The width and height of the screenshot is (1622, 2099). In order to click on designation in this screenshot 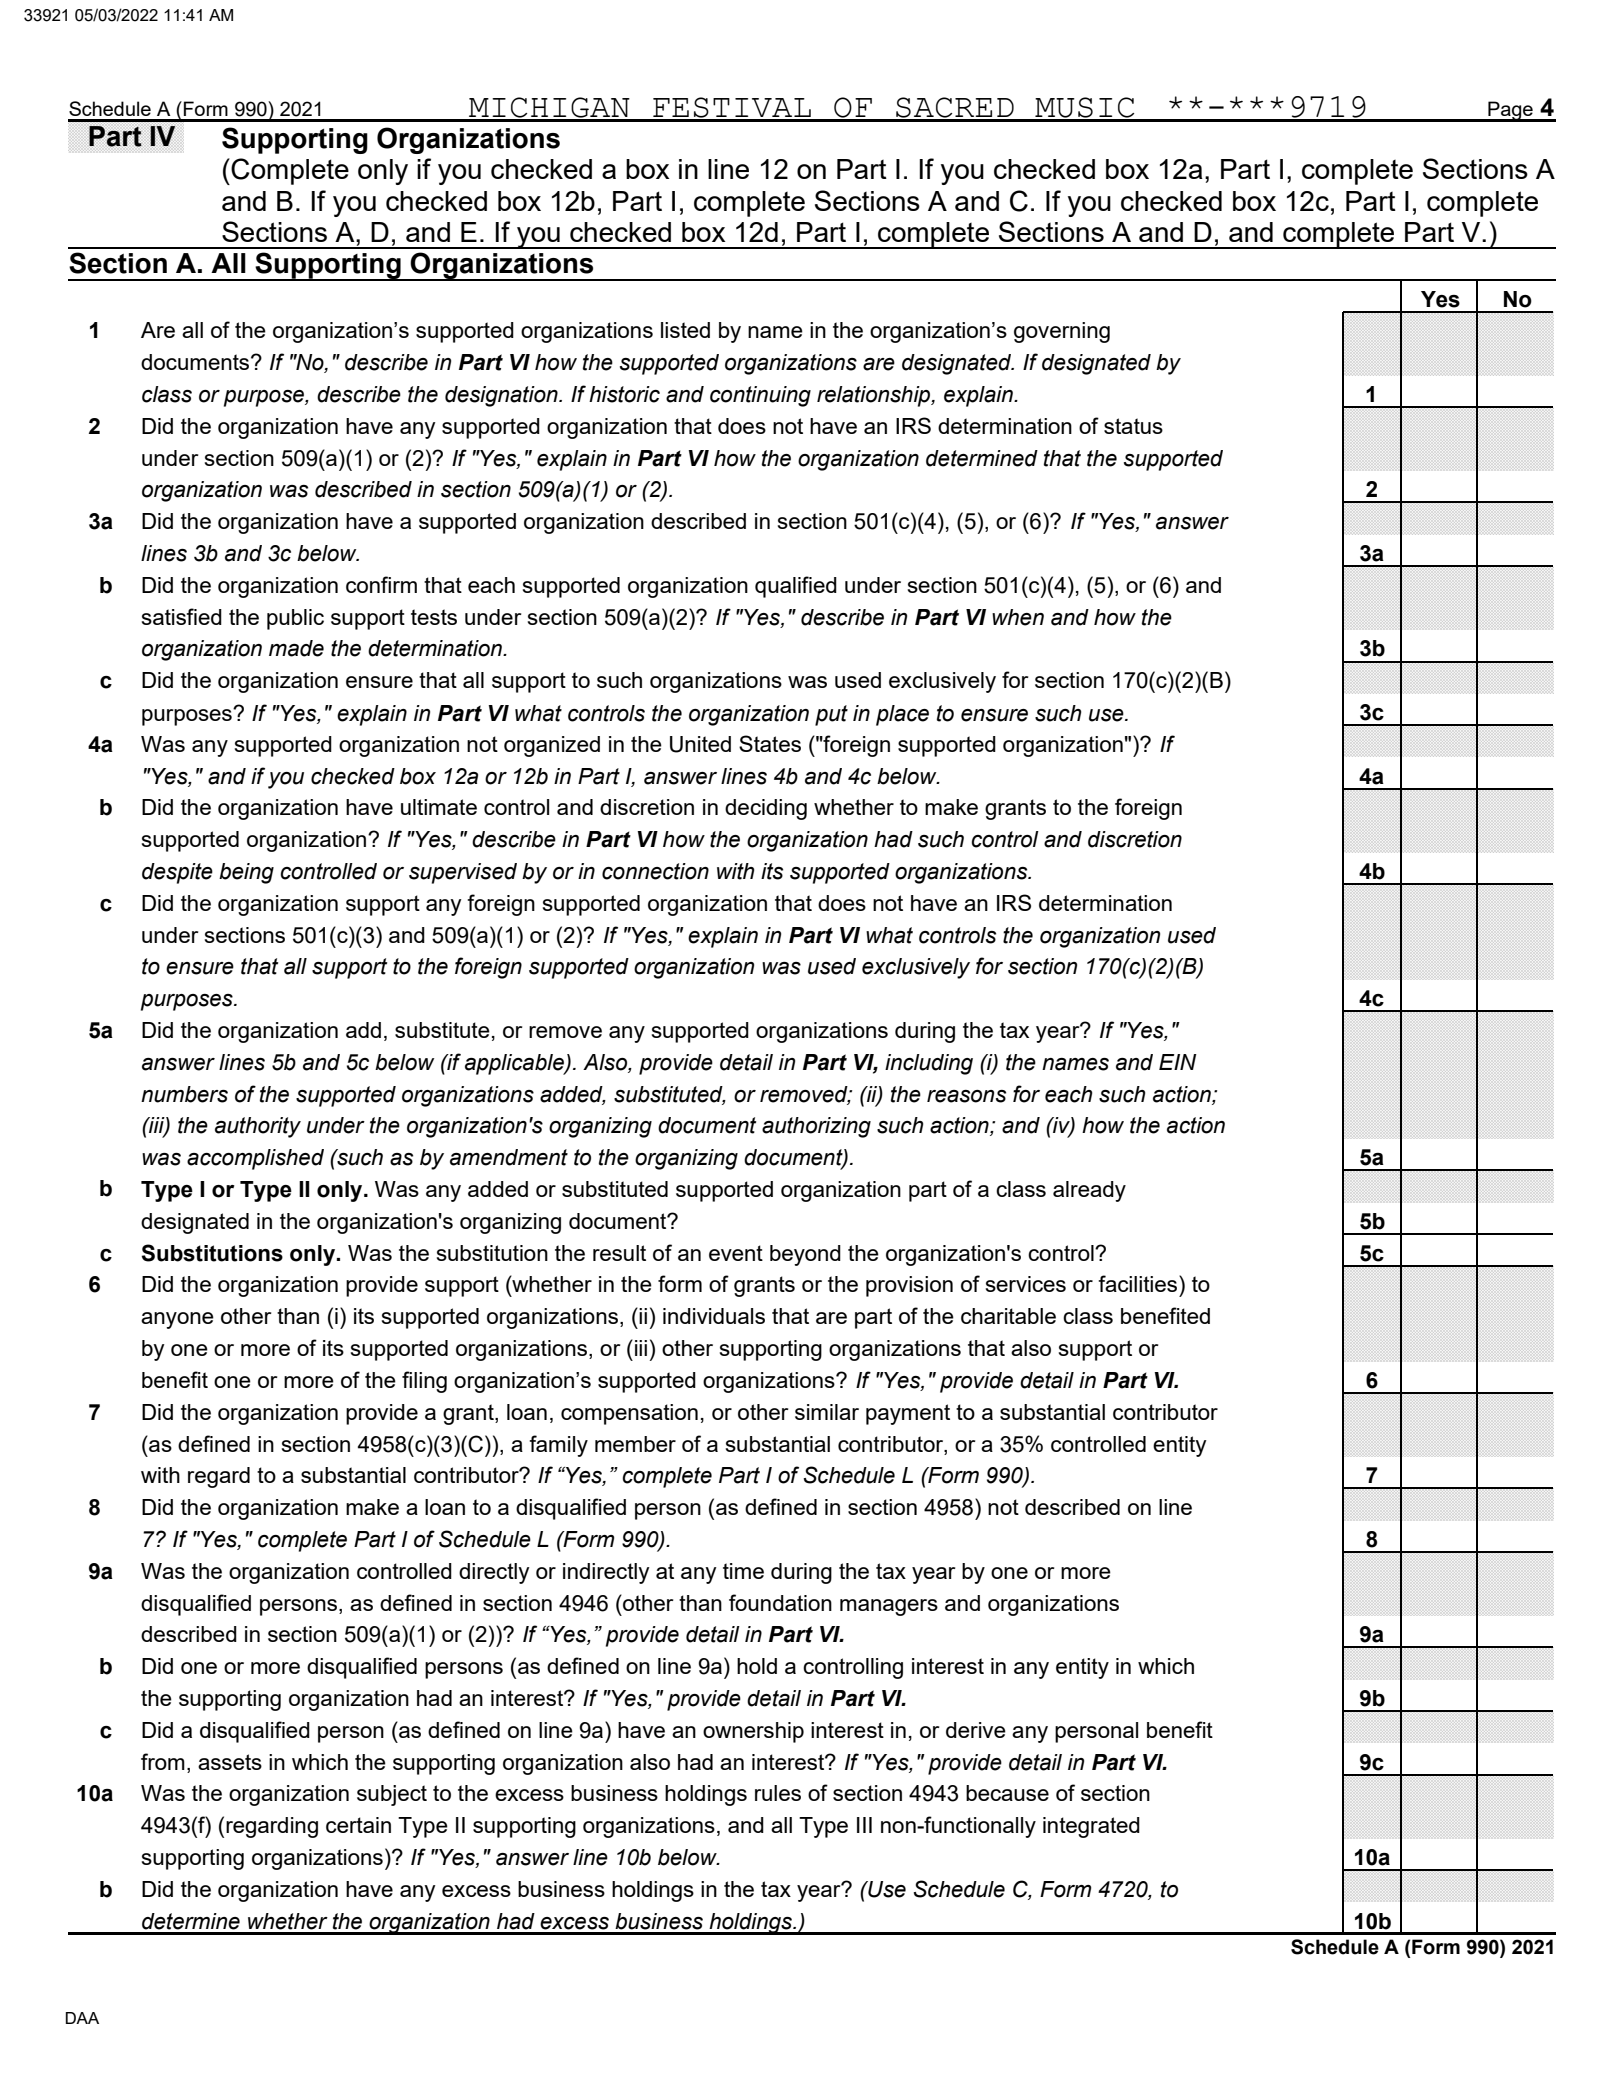, I will do `click(502, 396)`.
